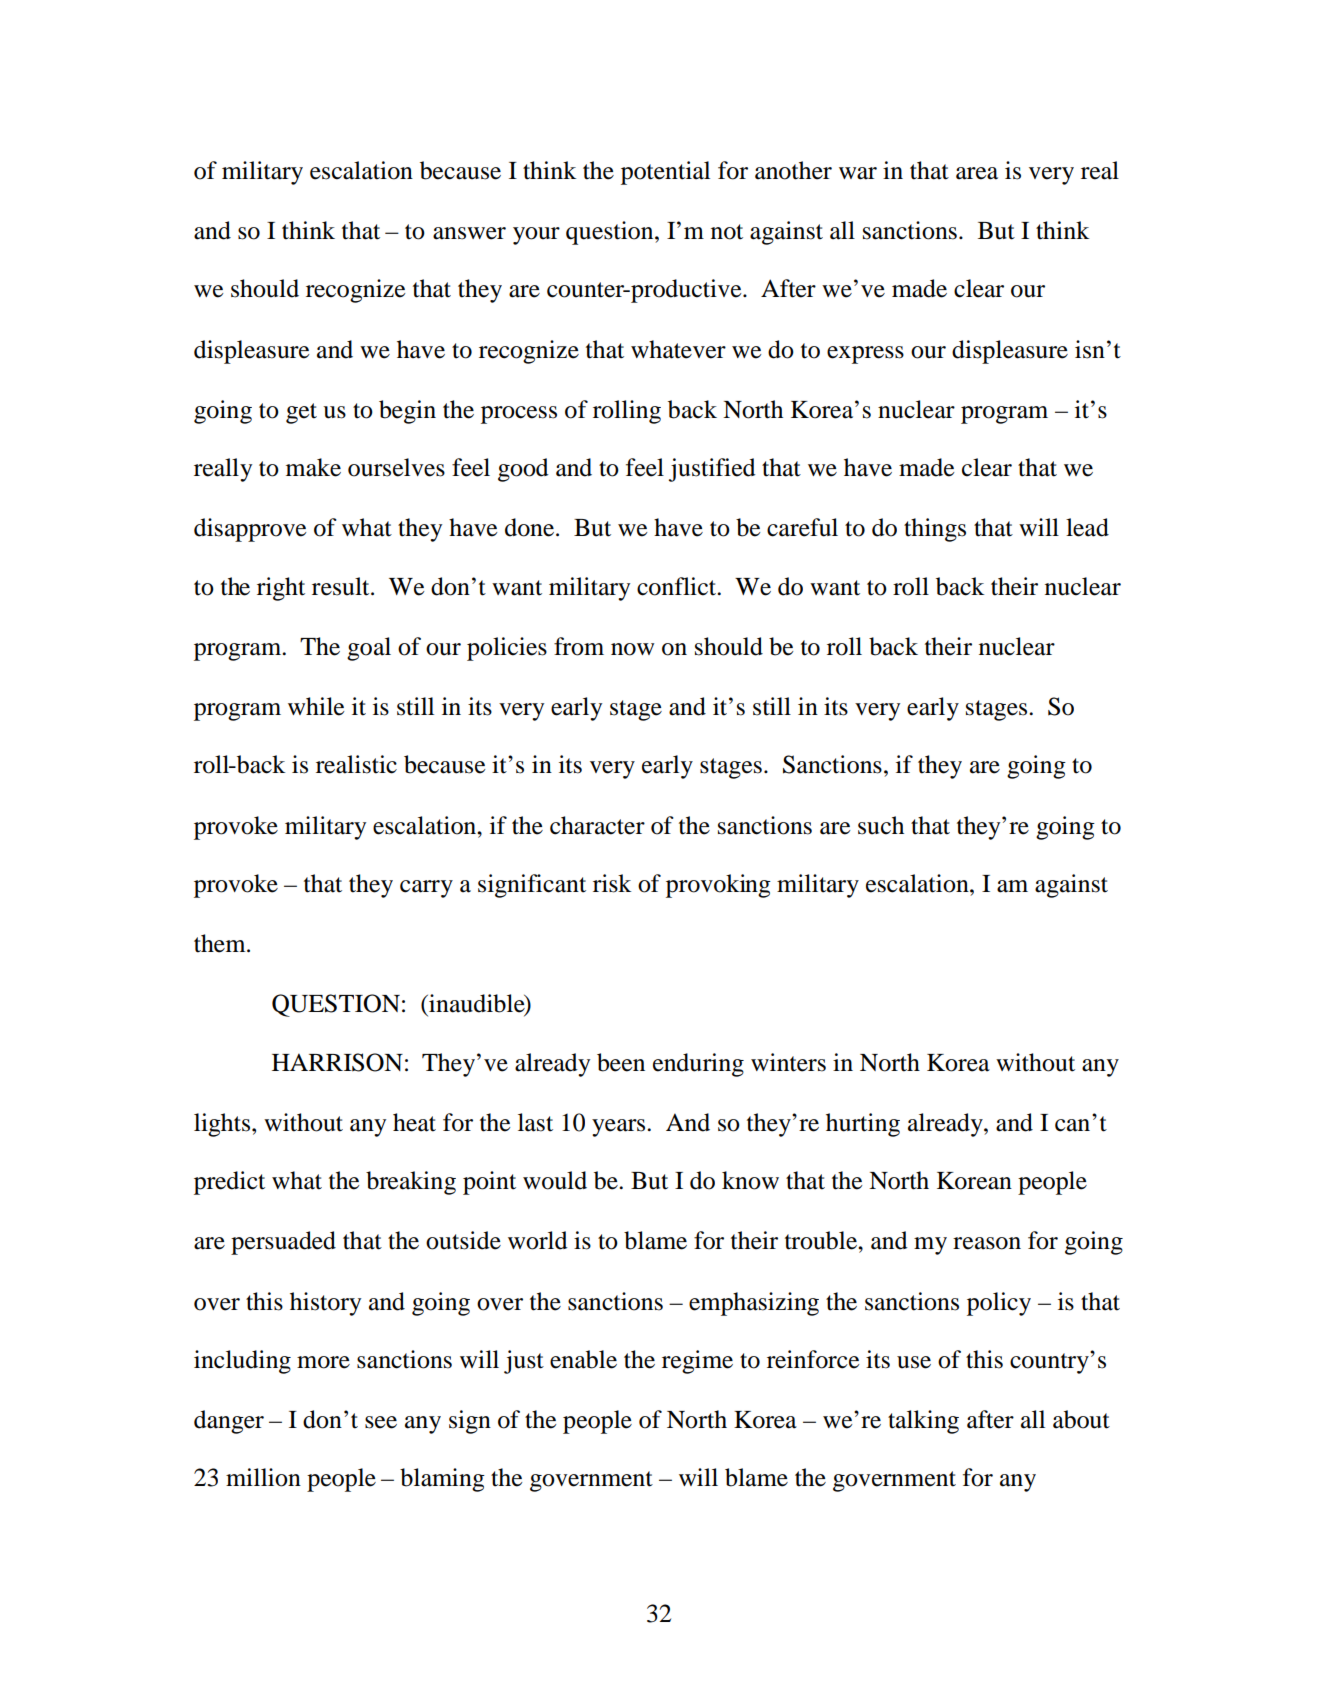 This screenshot has height=1706, width=1318. Describe the element at coordinates (977, 173) in the screenshot. I see `area` at that location.
